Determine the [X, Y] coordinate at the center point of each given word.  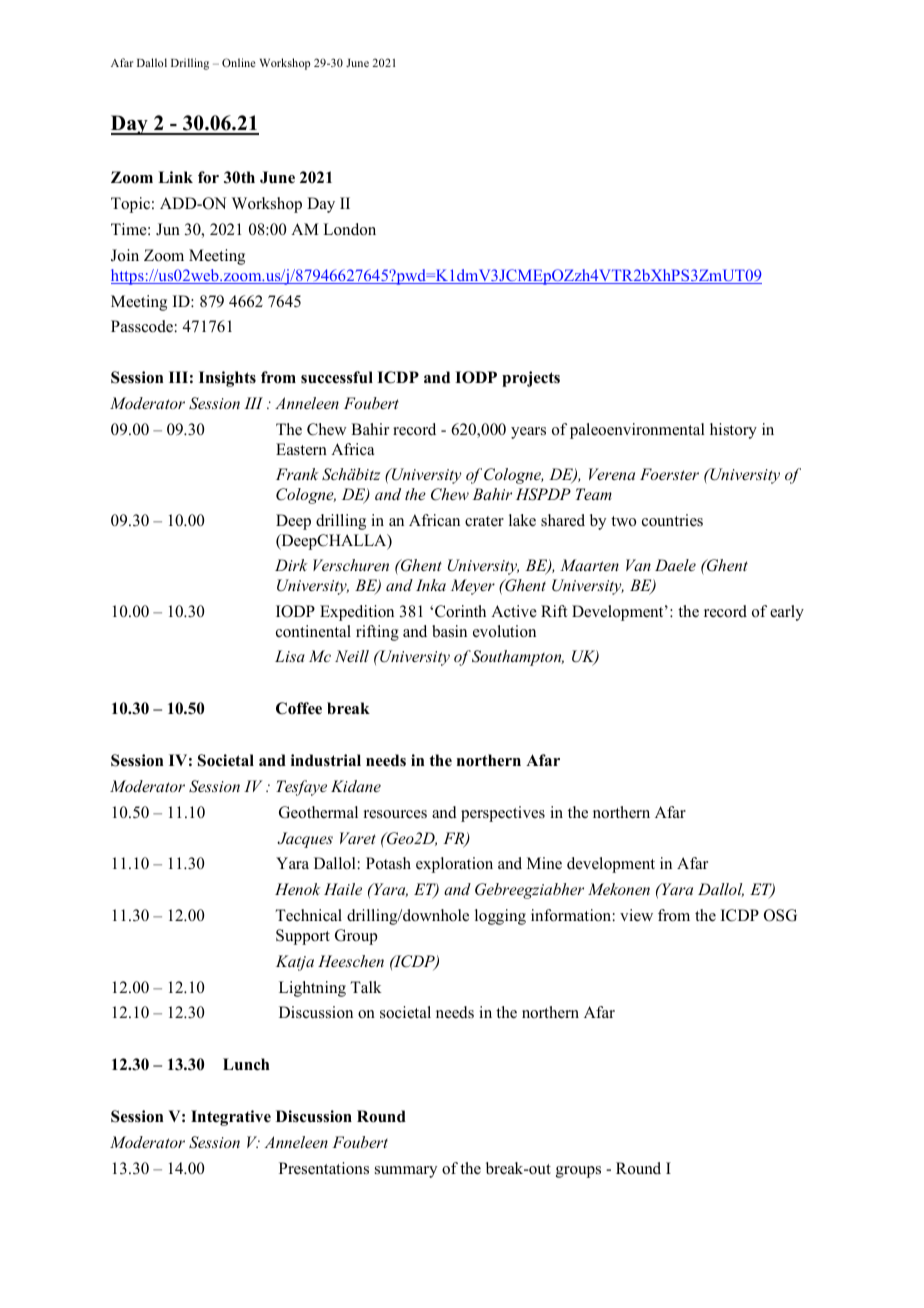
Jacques [305, 840]
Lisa [290, 656]
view [636, 915]
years [528, 433]
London [349, 229]
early [787, 613]
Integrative [231, 1118]
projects [531, 379]
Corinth [460, 611]
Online [238, 62]
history [733, 431]
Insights [227, 379]
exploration [454, 865]
